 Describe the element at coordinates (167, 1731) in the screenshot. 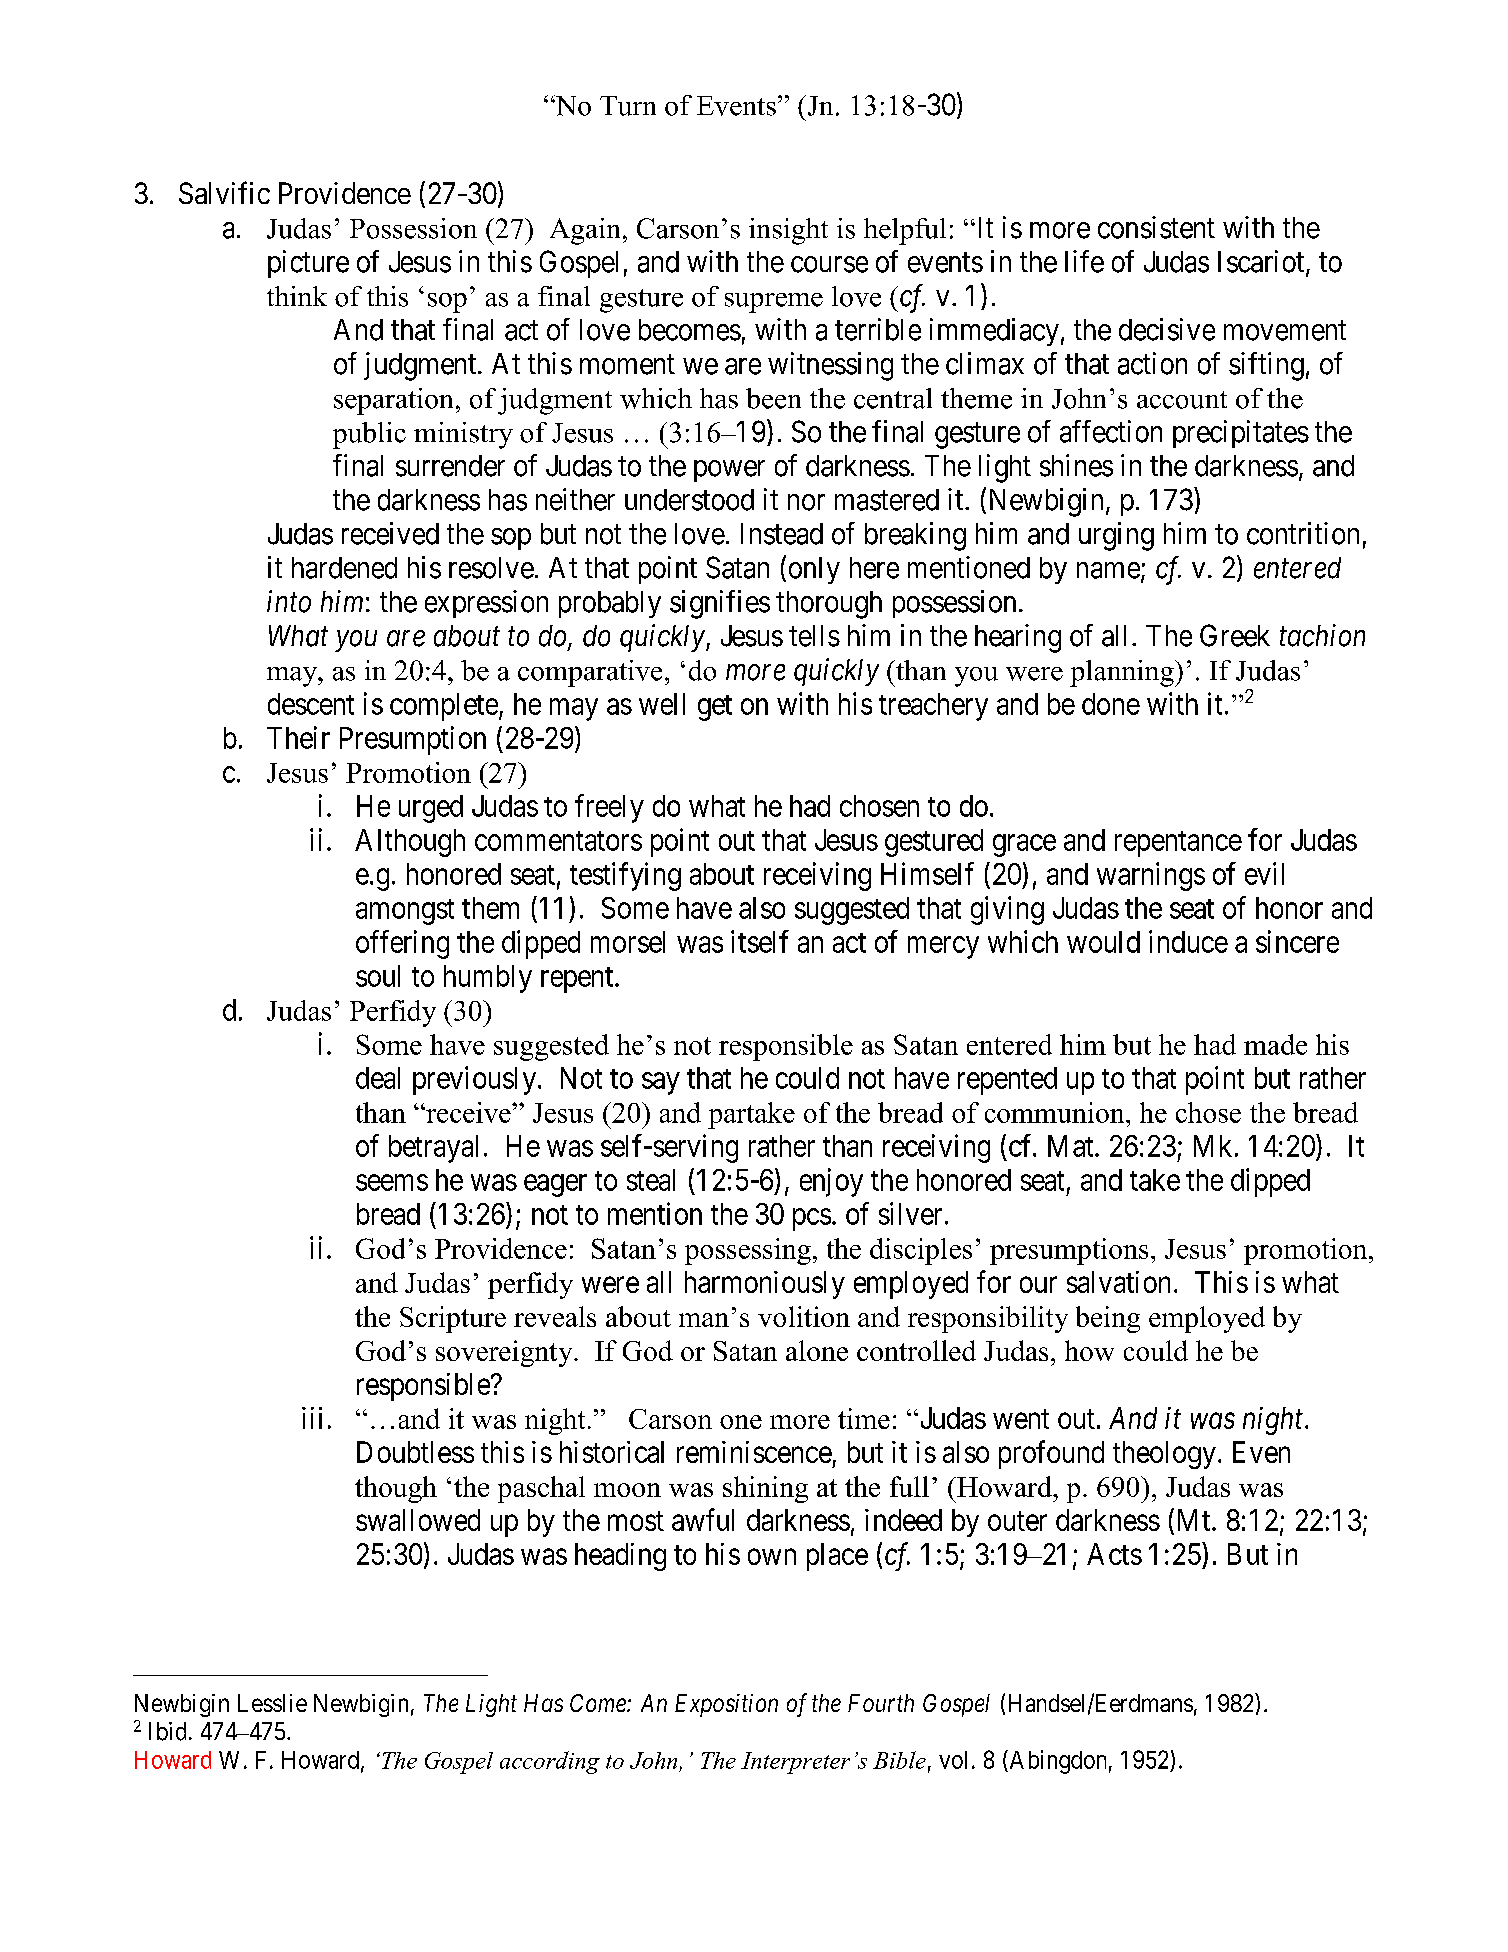

I see `Ibid` at that location.
